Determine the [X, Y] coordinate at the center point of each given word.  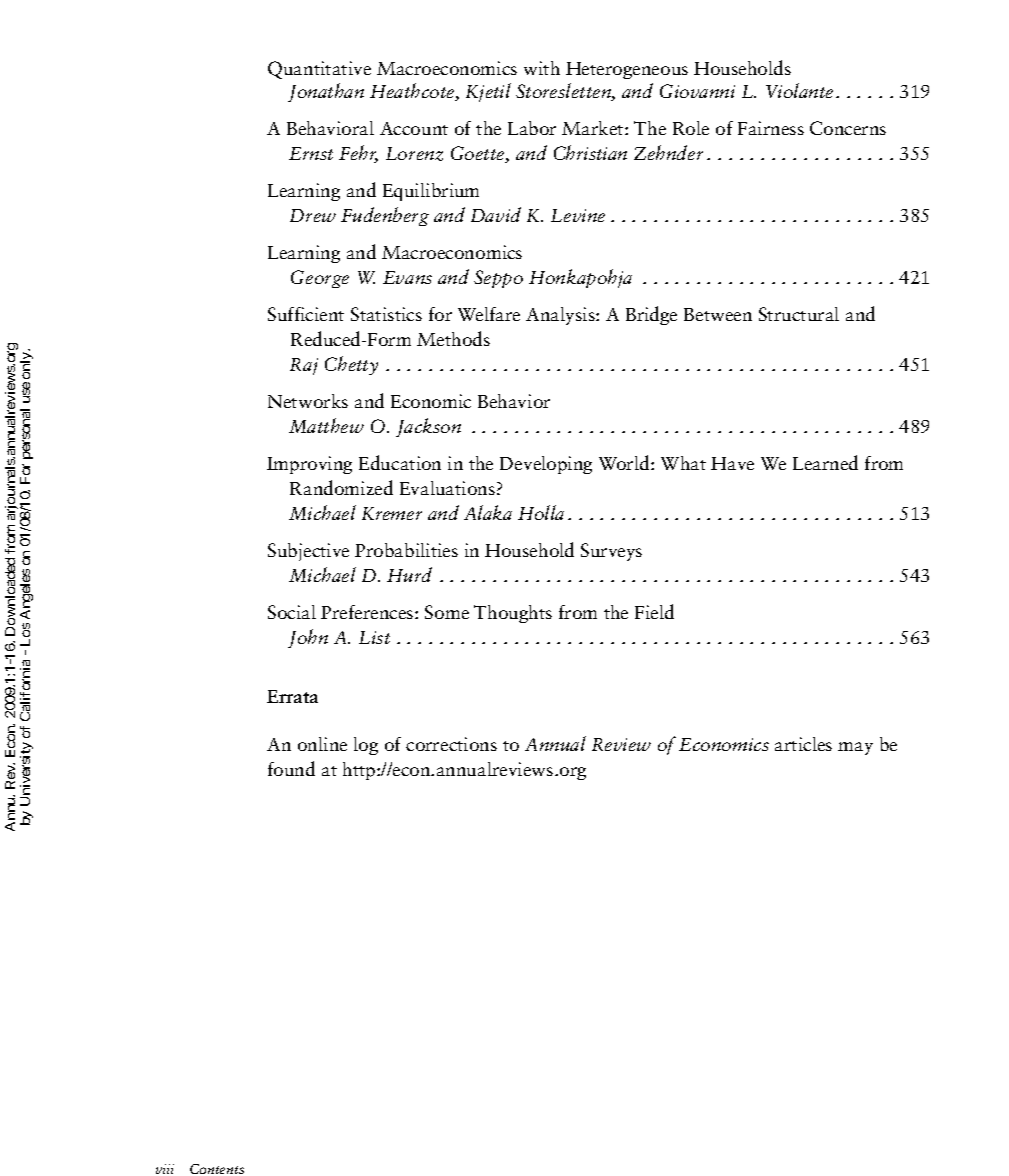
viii [165, 1169]
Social [292, 612]
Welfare [489, 314]
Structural [799, 314]
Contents [217, 1169]
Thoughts [513, 614]
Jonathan [326, 92]
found [291, 768]
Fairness [771, 128]
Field [654, 611]
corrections [451, 744]
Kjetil [488, 92]
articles [803, 744]
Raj [304, 366]
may [855, 748]
